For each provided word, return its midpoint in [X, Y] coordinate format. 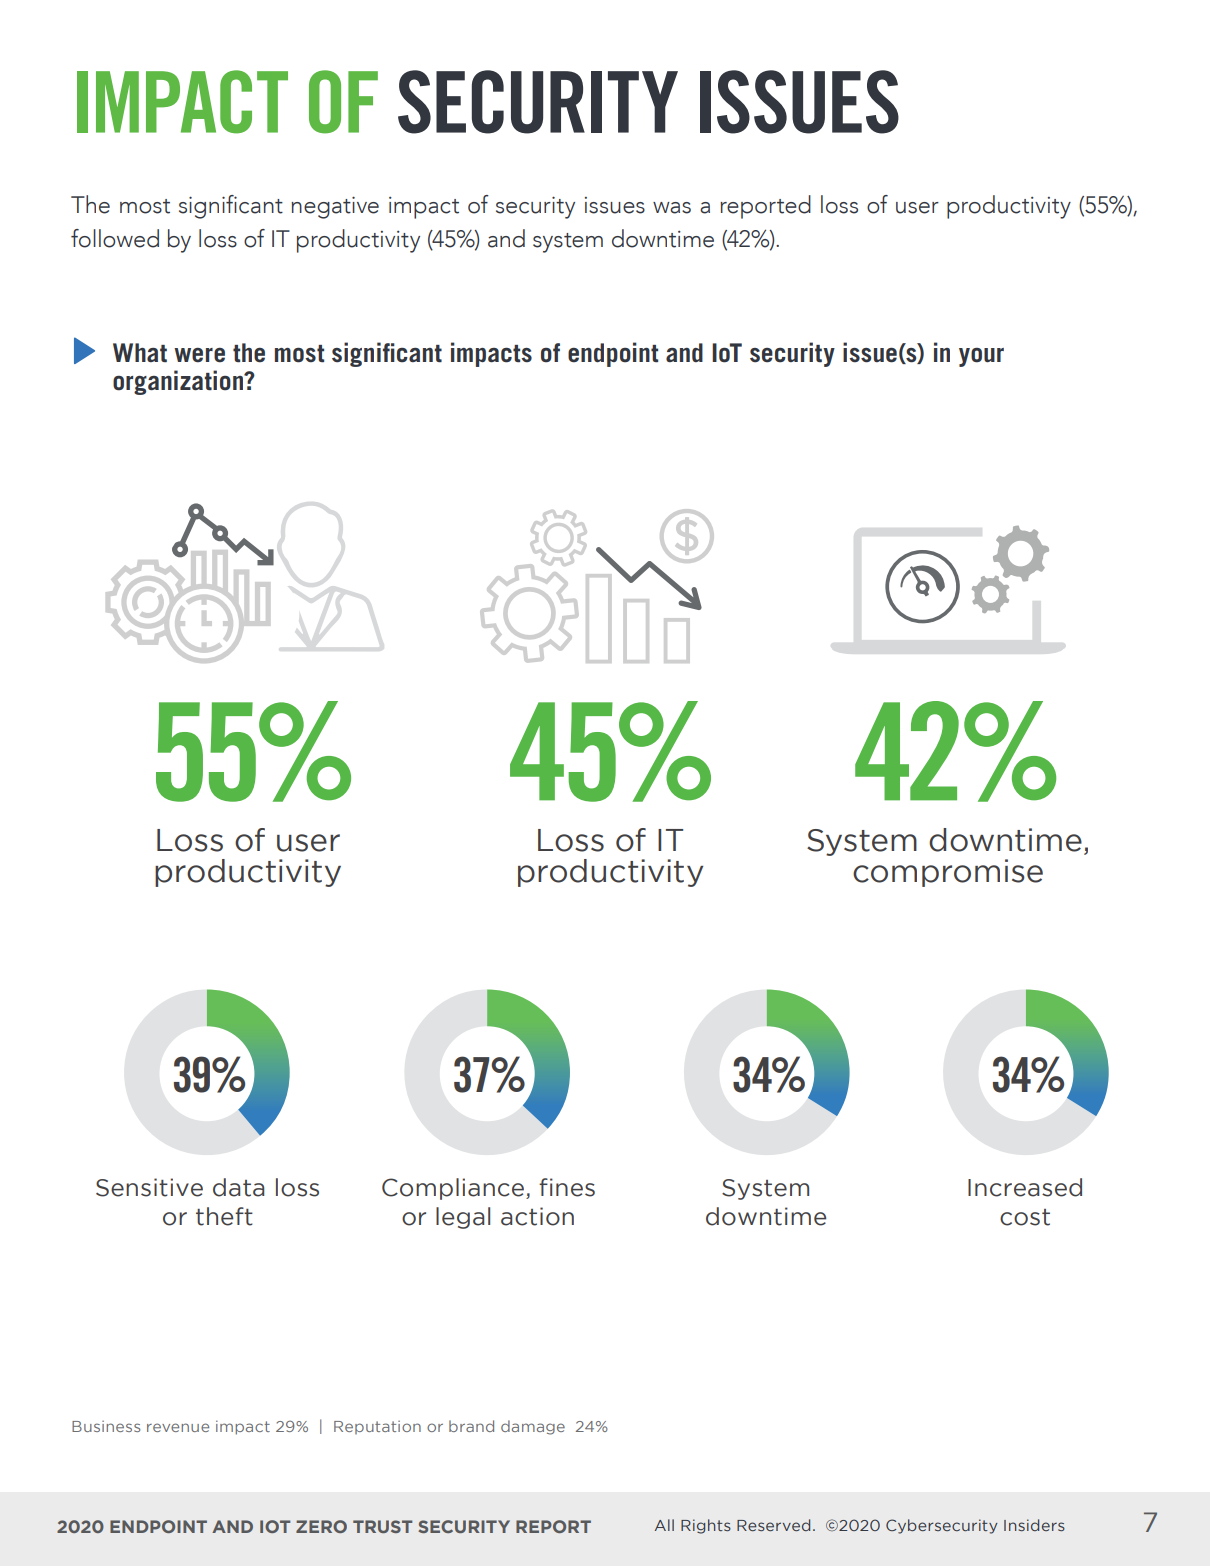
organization [179, 382]
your [981, 357]
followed [115, 238]
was [672, 208]
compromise [948, 873]
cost [1025, 1217]
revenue [178, 1427]
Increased [1025, 1187]
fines [567, 1187]
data [238, 1187]
